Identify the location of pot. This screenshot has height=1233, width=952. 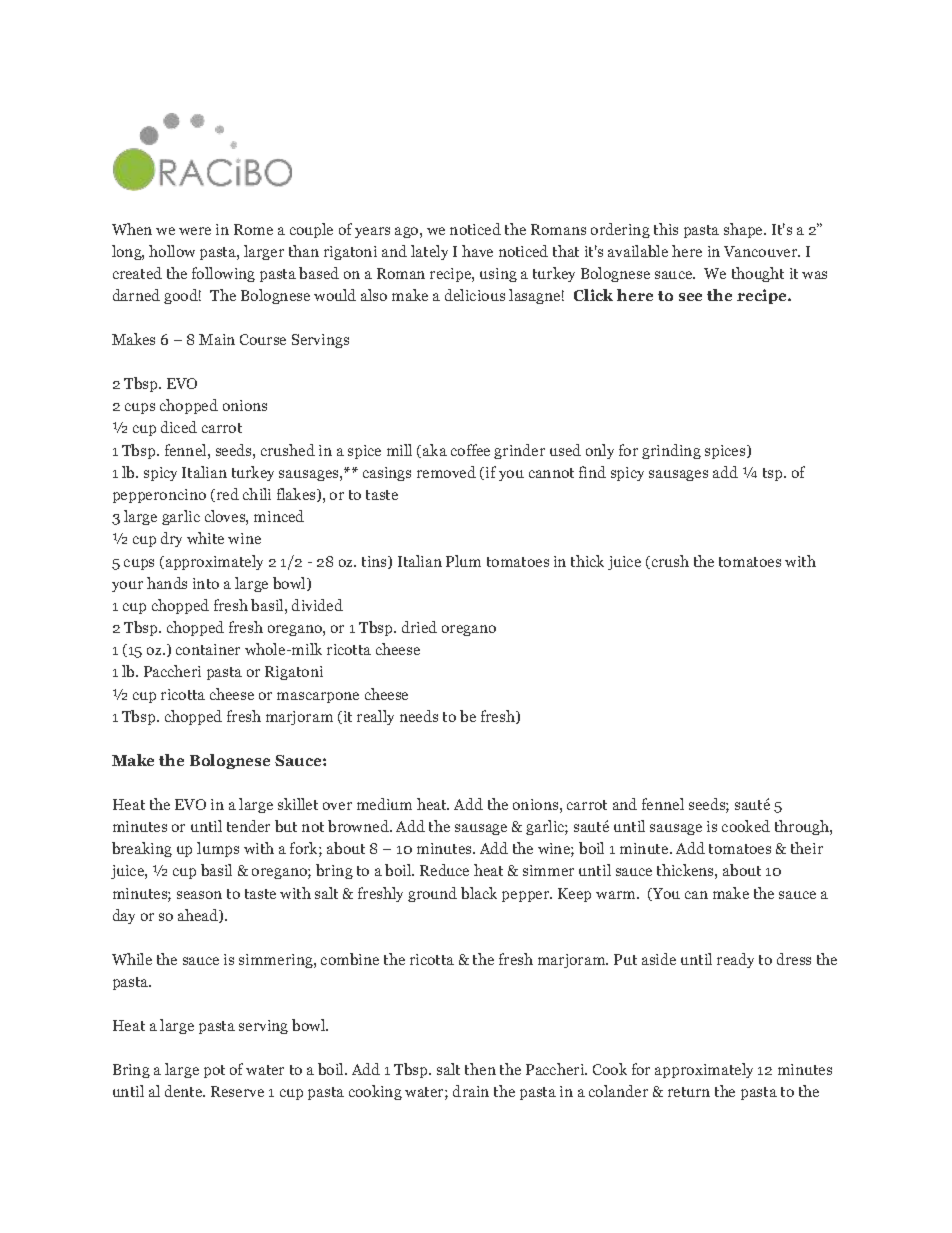
(214, 1071).
